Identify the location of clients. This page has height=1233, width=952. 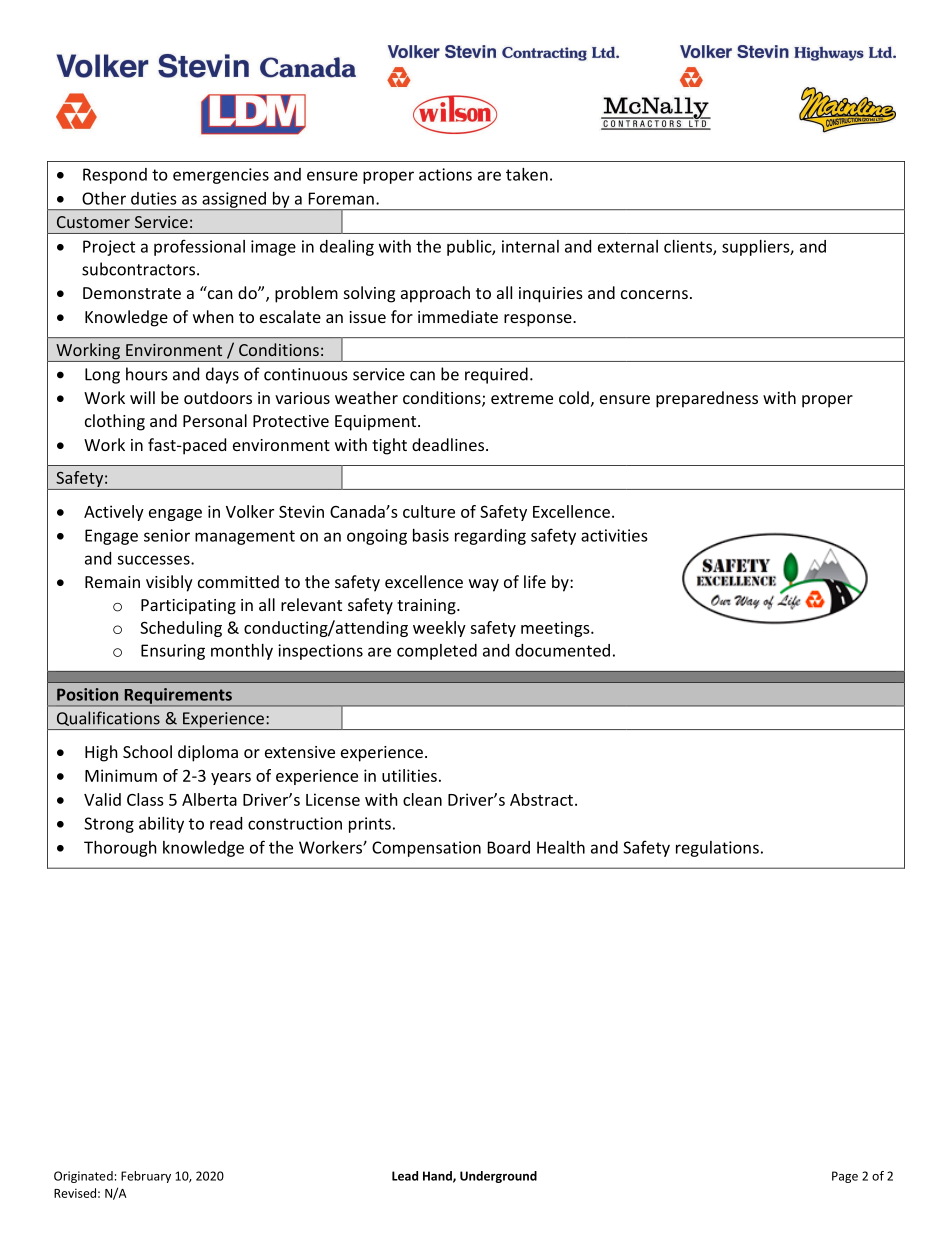
(689, 247).
